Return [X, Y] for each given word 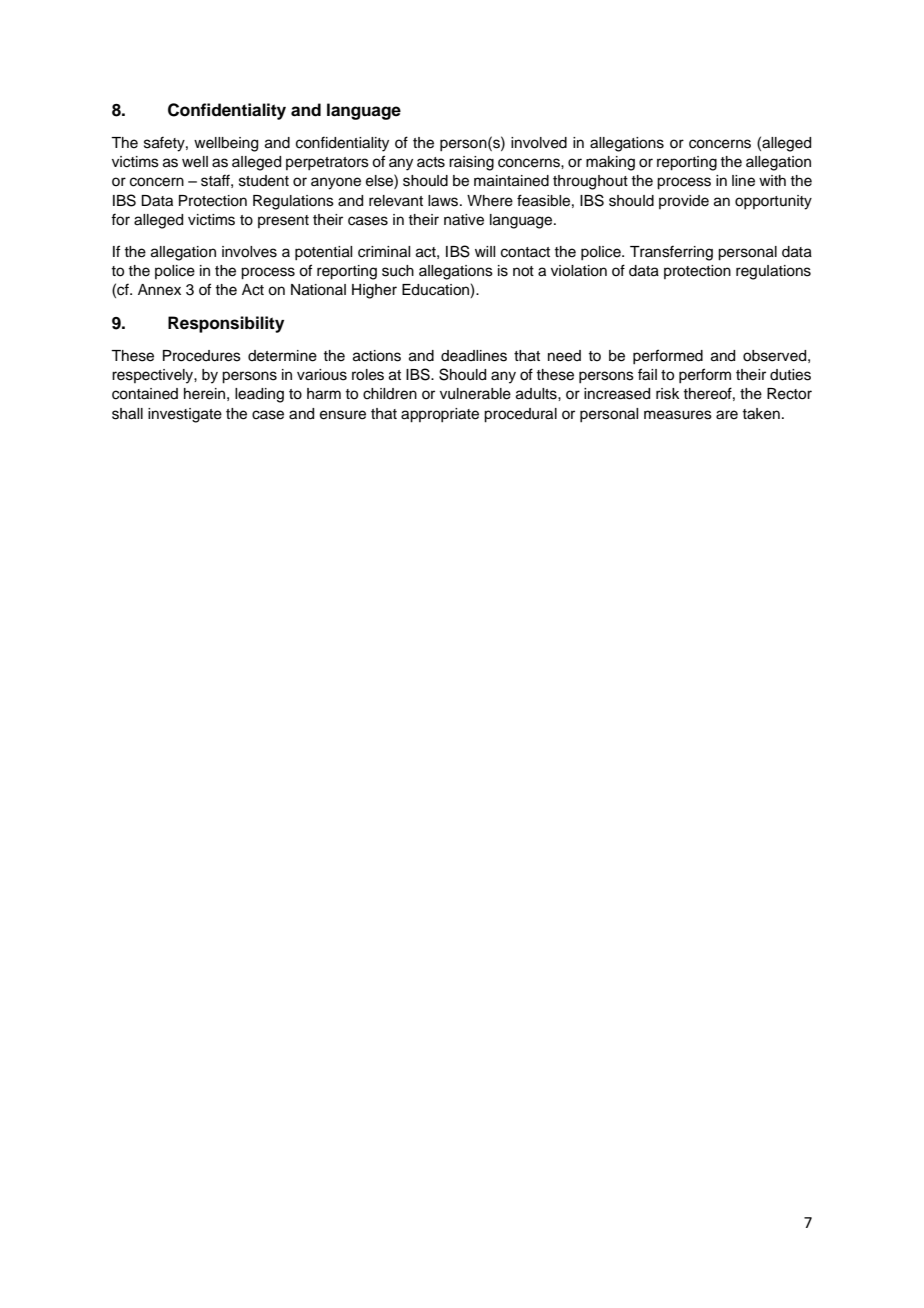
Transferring [671, 253]
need [564, 356]
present [283, 221]
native [464, 220]
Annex [159, 290]
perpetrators [327, 163]
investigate [185, 415]
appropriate [440, 415]
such [398, 271]
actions [377, 356]
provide [684, 202]
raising [471, 163]
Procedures [202, 356]
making [610, 163]
